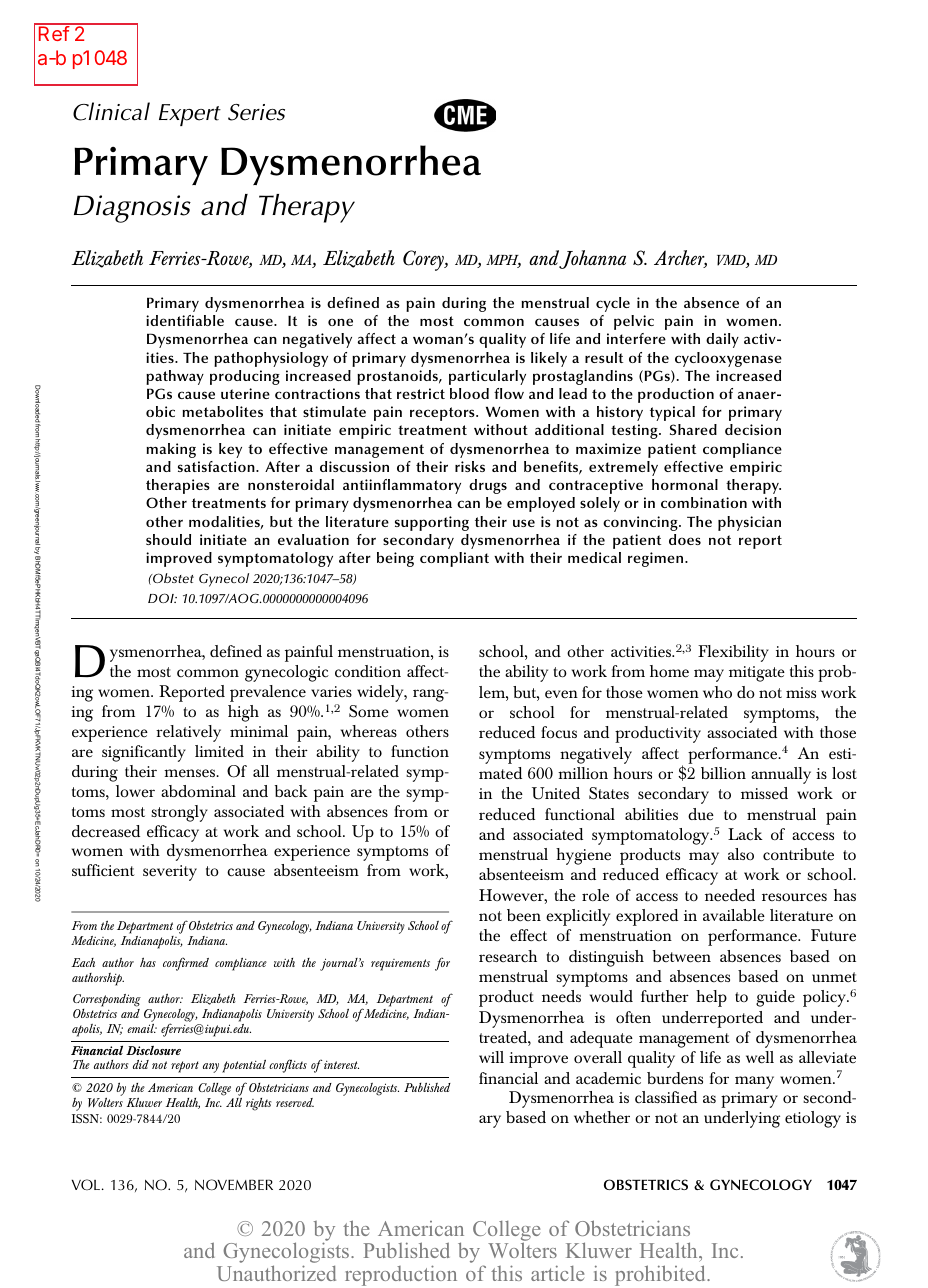 The height and width of the screenshot is (1288, 928). Describe the element at coordinates (188, 733) in the screenshot. I see `relatively` at that location.
